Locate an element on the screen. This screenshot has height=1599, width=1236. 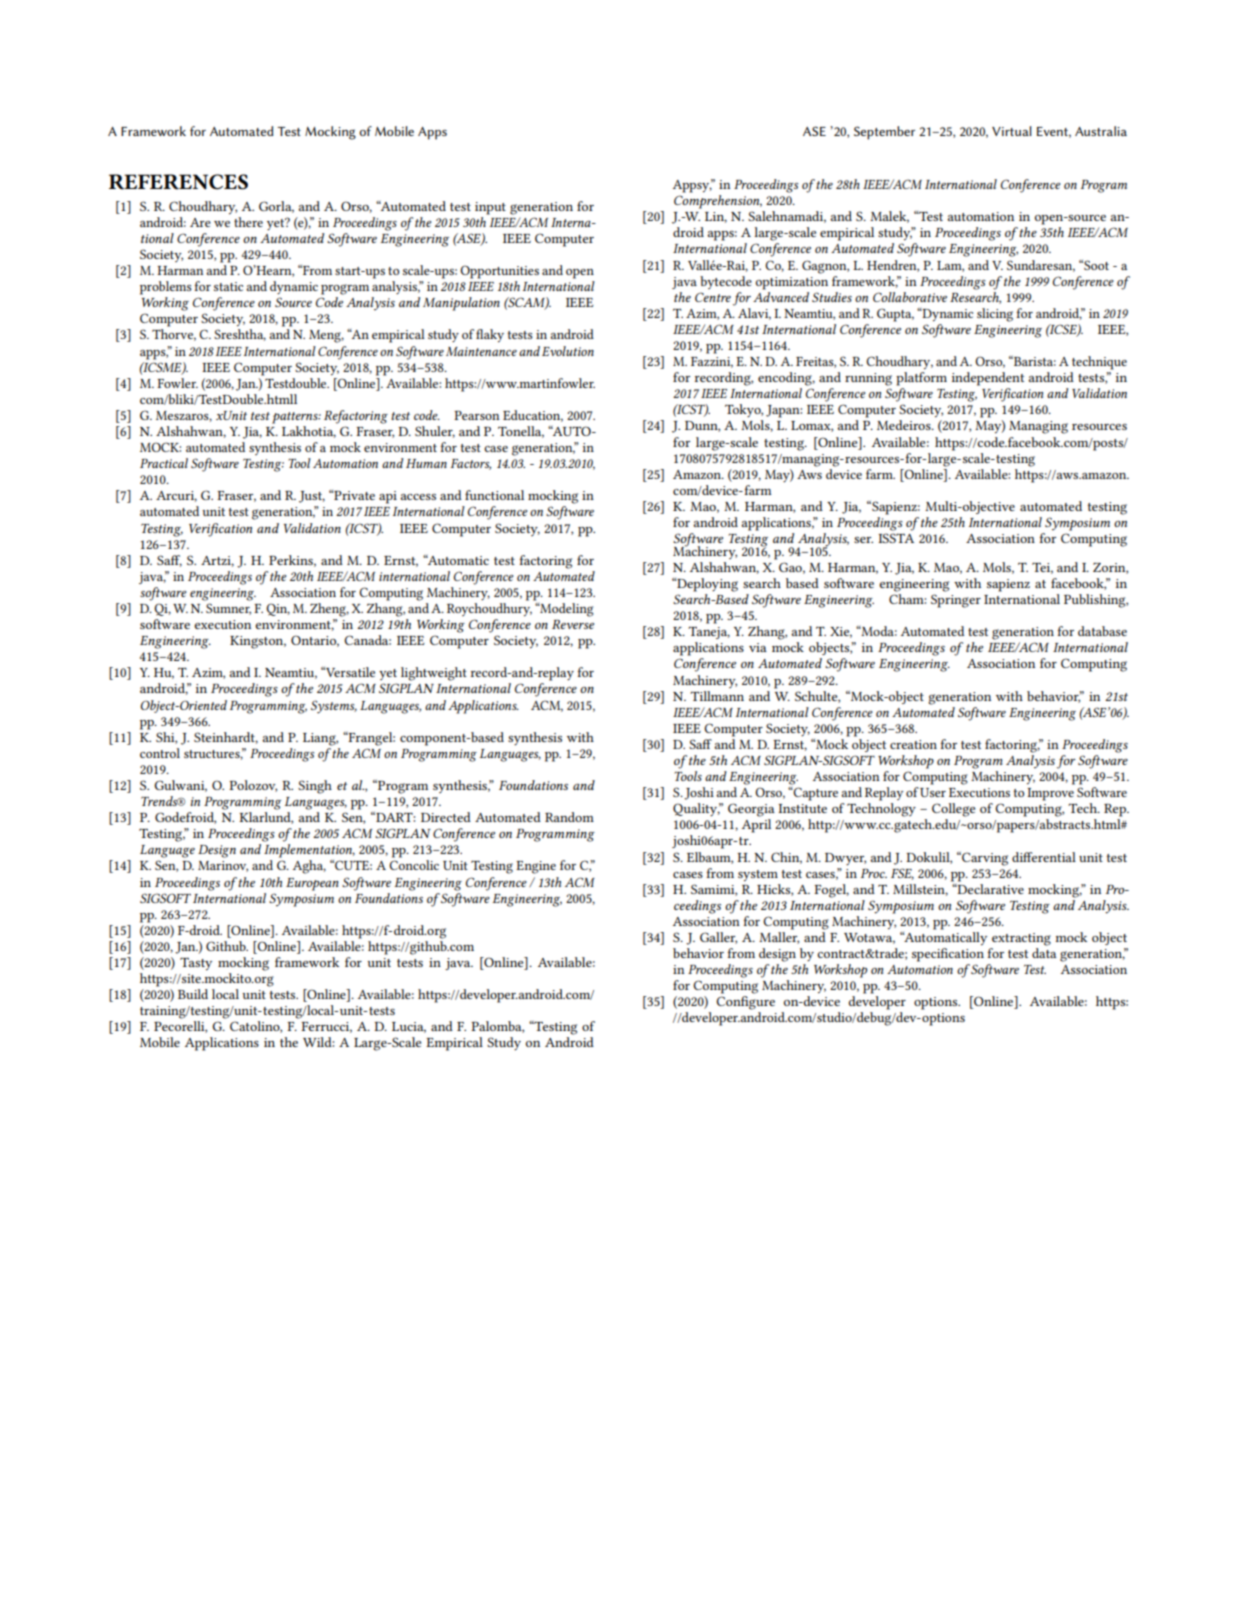
Configure is located at coordinates (745, 1003).
